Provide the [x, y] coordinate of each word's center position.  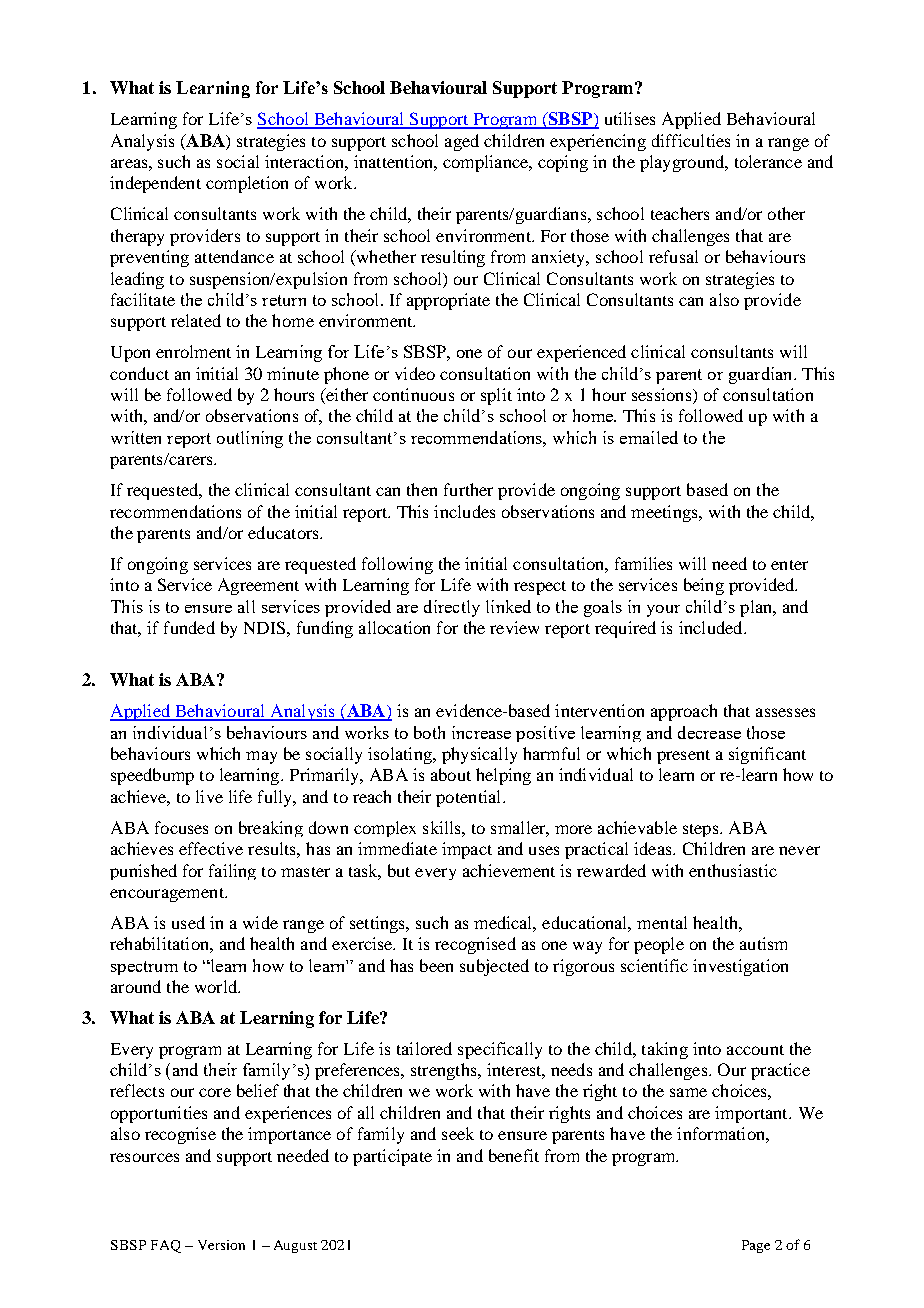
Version [221, 1245]
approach [684, 712]
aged [462, 142]
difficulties [691, 140]
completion [247, 184]
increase [481, 732]
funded [189, 627]
